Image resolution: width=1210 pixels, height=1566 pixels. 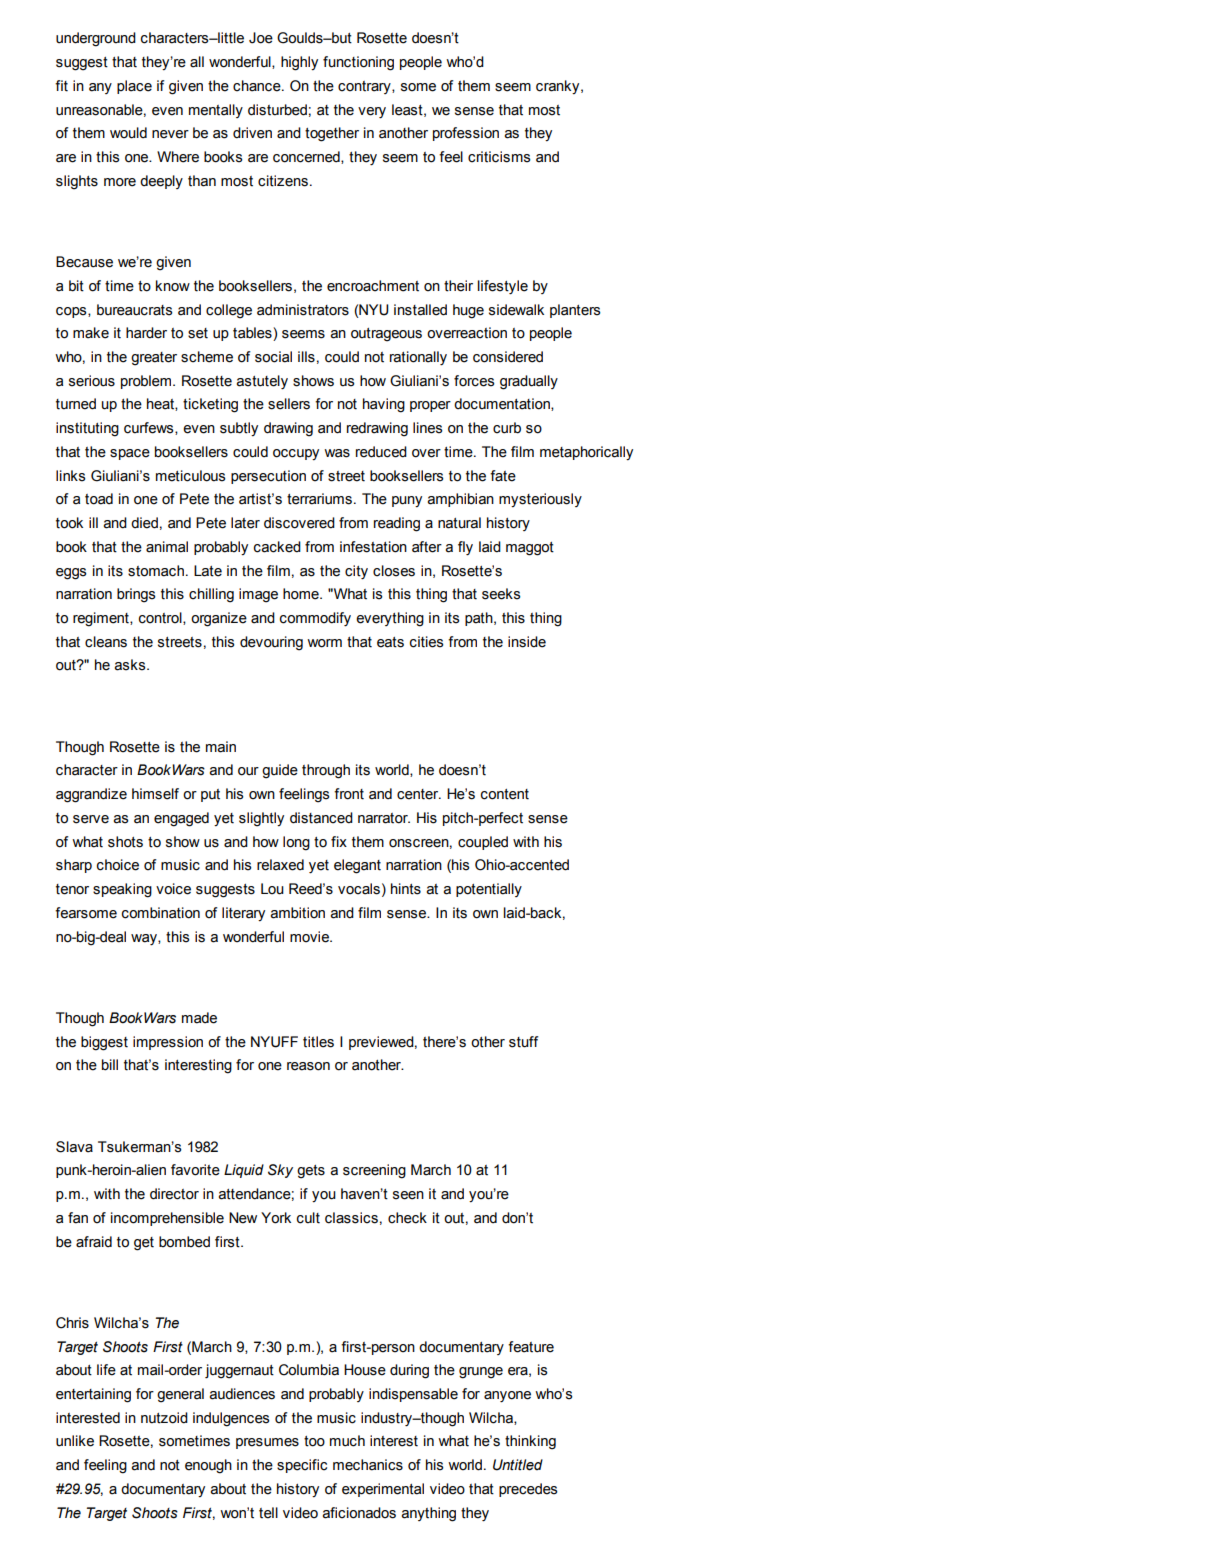 What do you see at coordinates (302, 1466) in the page?
I see `specific` at bounding box center [302, 1466].
